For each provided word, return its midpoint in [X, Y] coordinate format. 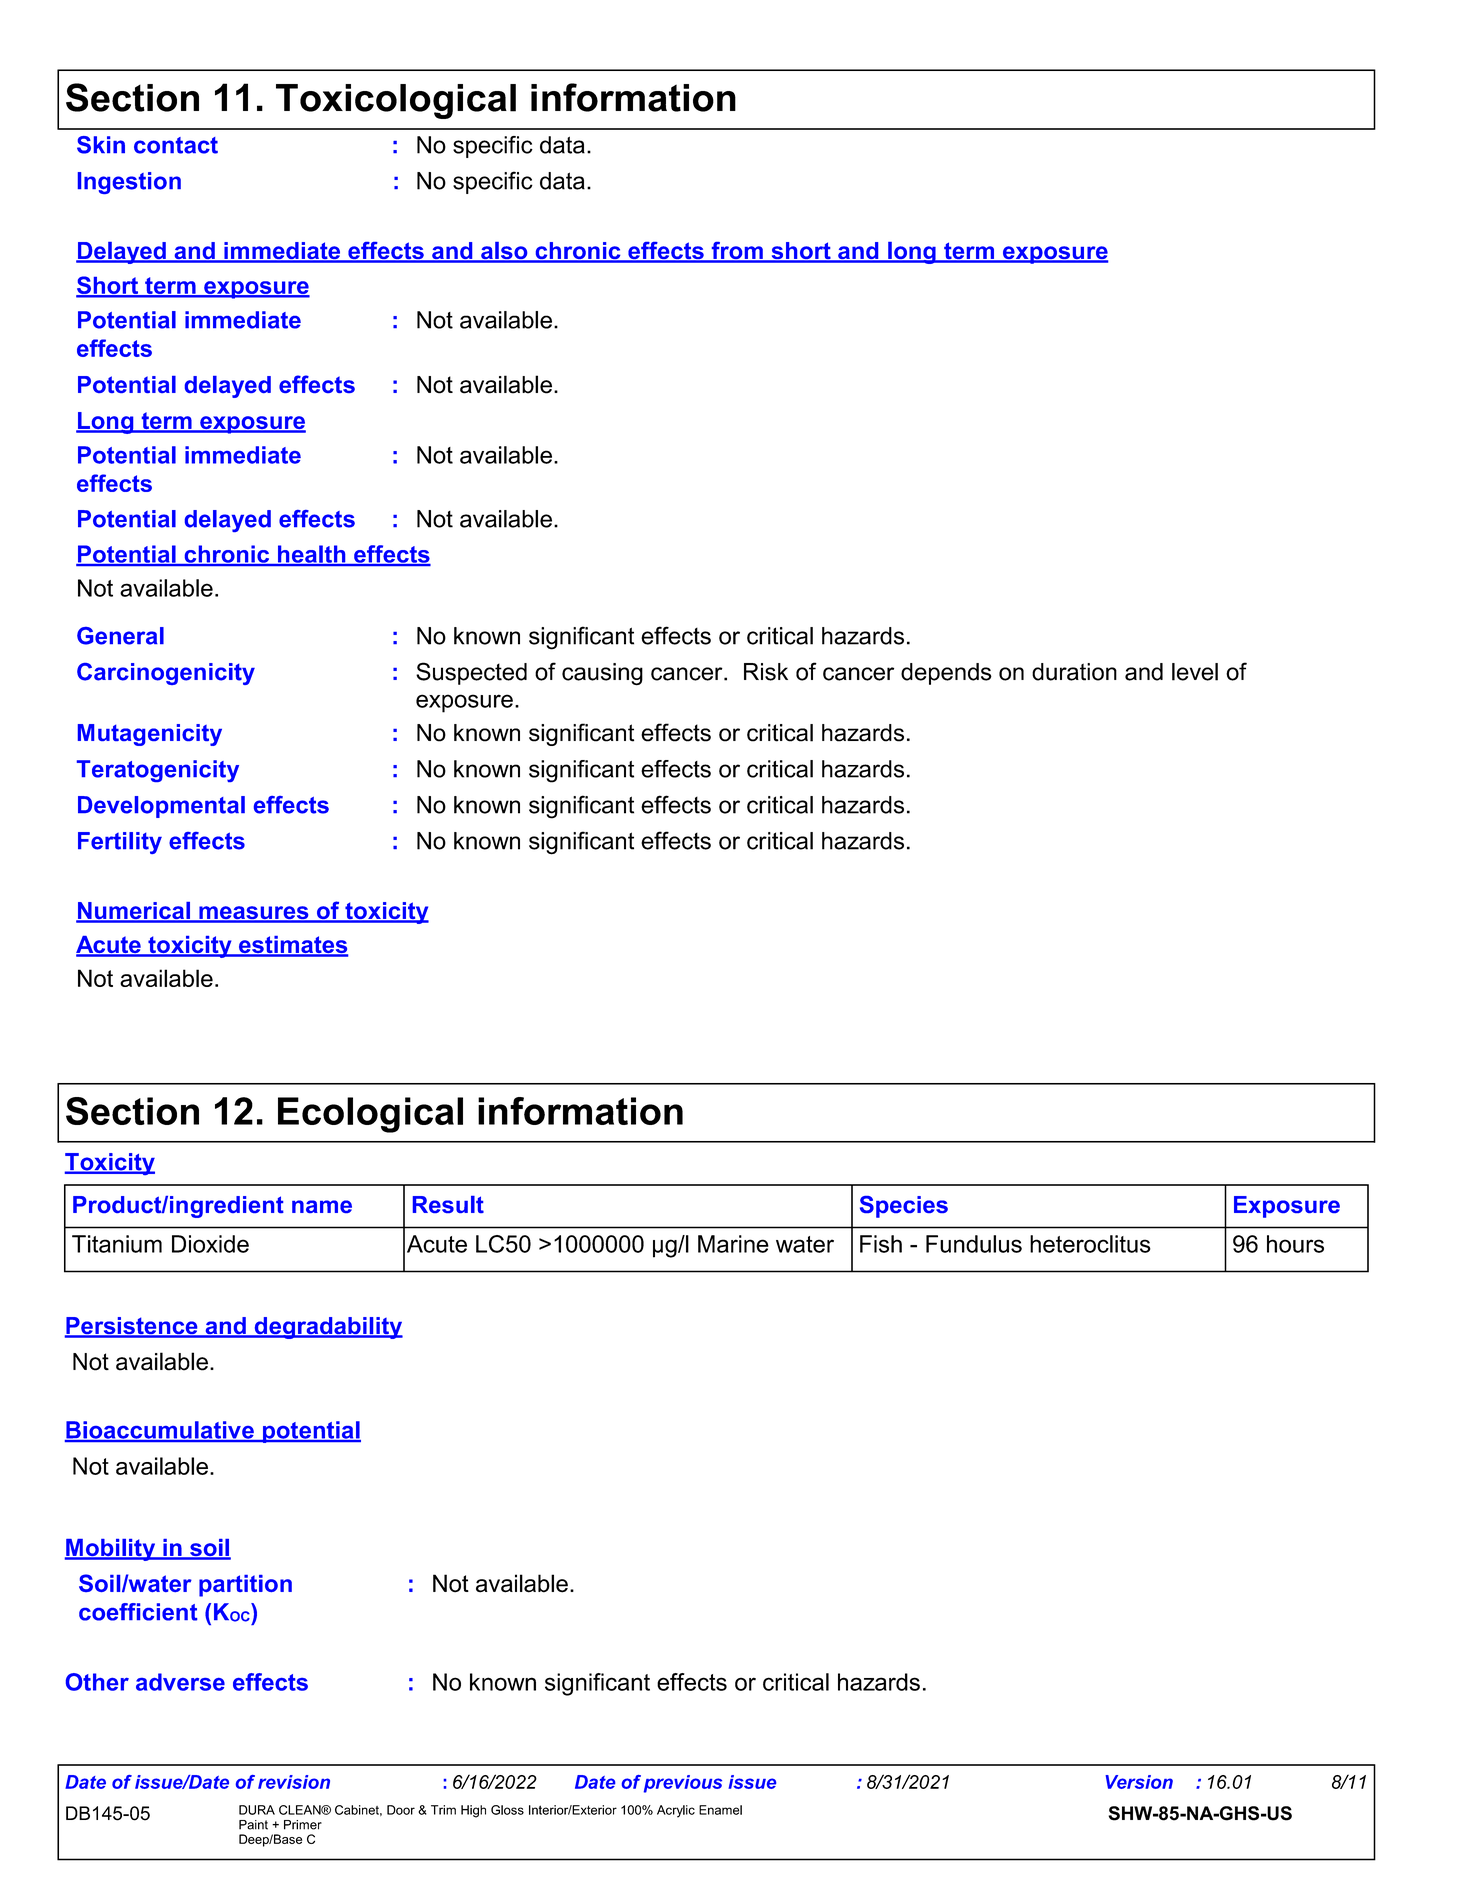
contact [176, 145]
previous [683, 1784]
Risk [766, 672]
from [737, 252]
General [120, 636]
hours [1295, 1244]
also [504, 252]
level [1195, 672]
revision [294, 1782]
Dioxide [210, 1244]
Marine [733, 1244]
